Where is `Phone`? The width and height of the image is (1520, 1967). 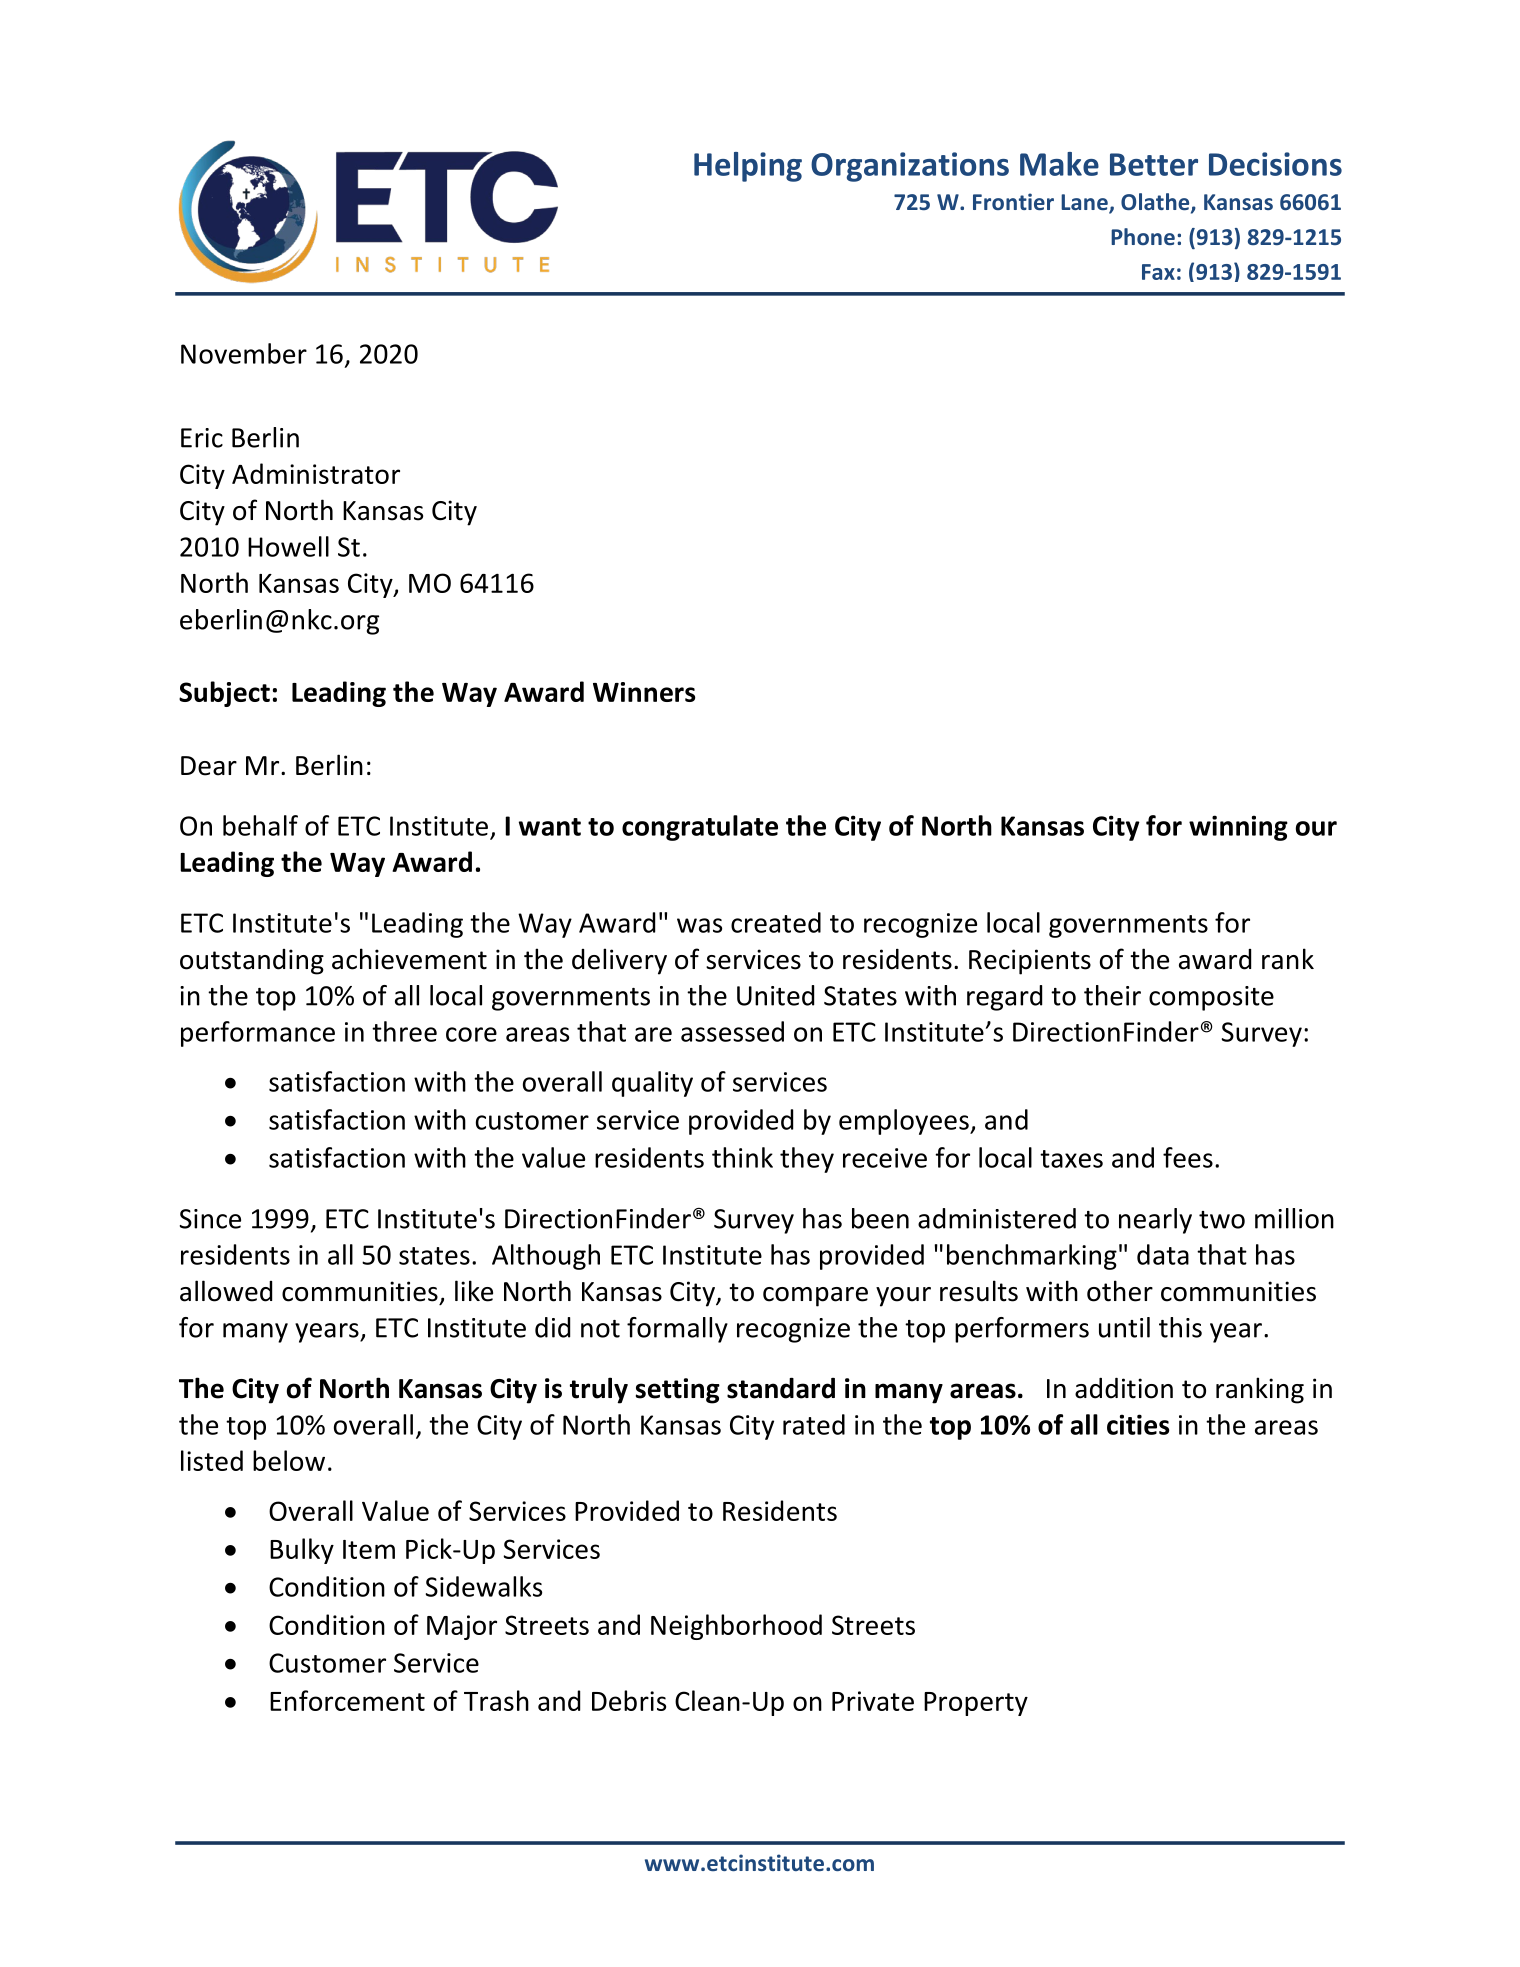 Phone is located at coordinates (1143, 236).
